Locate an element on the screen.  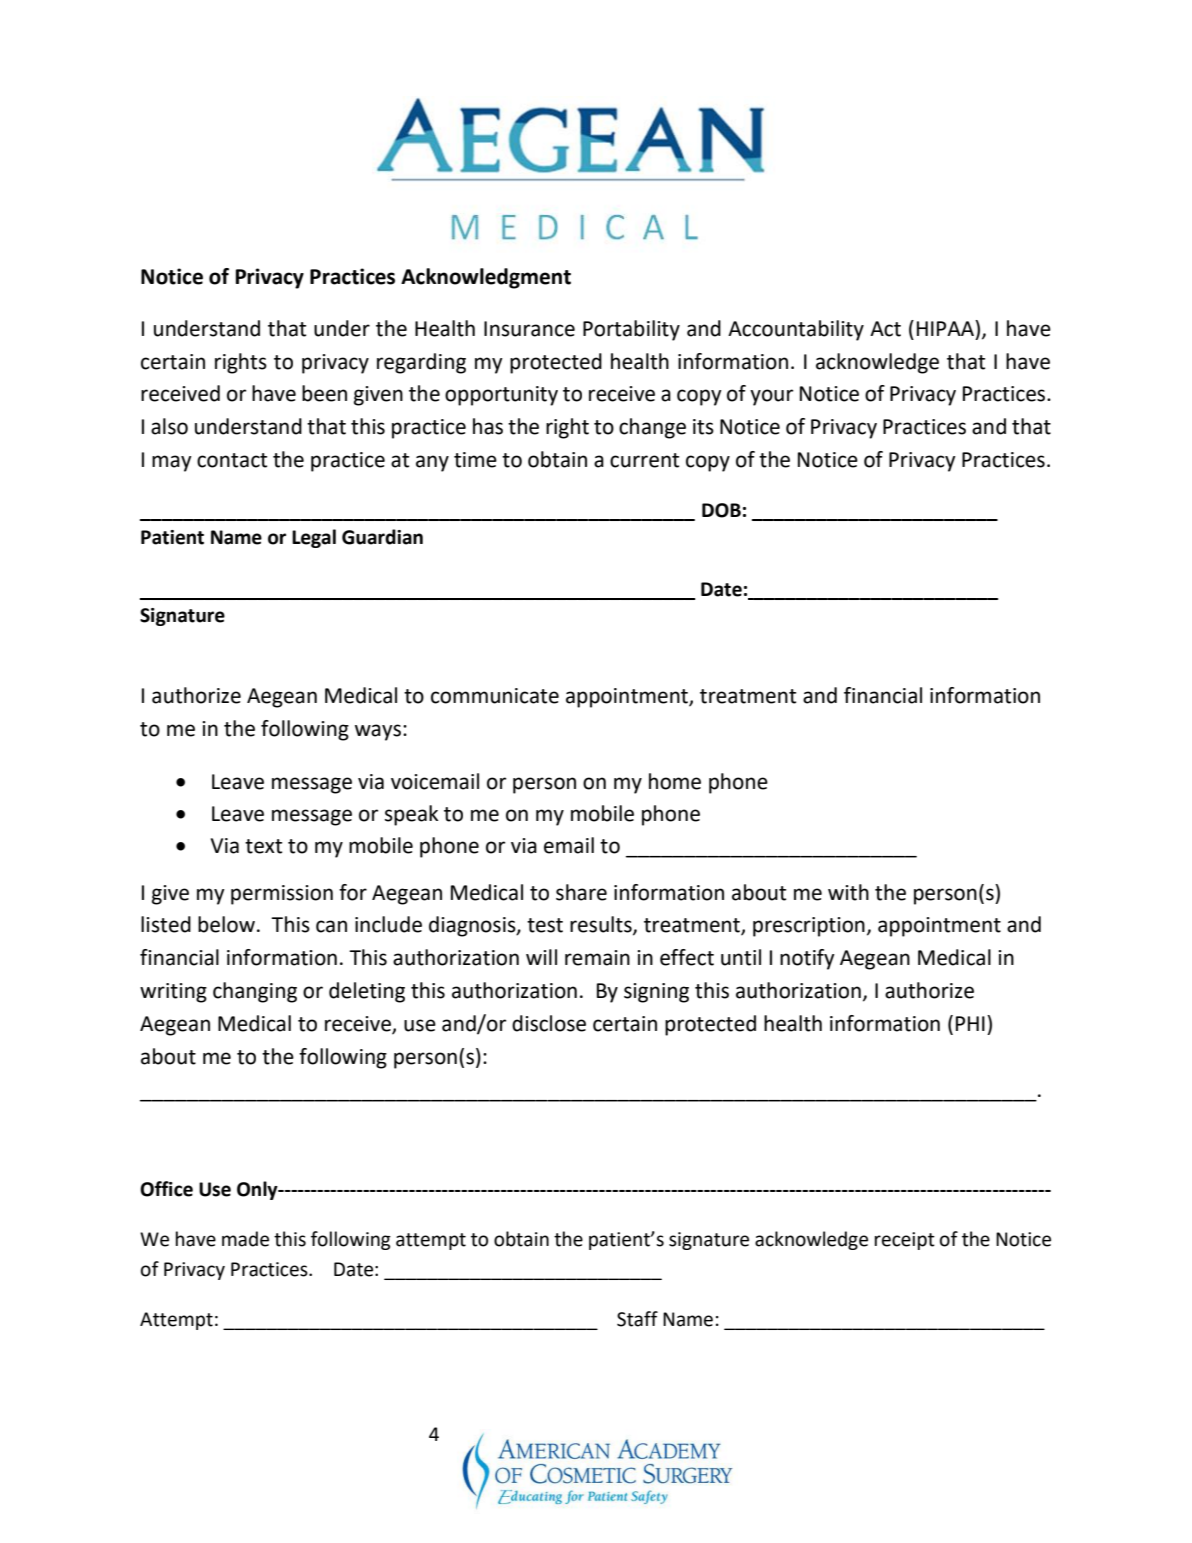
Staff is located at coordinates (637, 1319).
